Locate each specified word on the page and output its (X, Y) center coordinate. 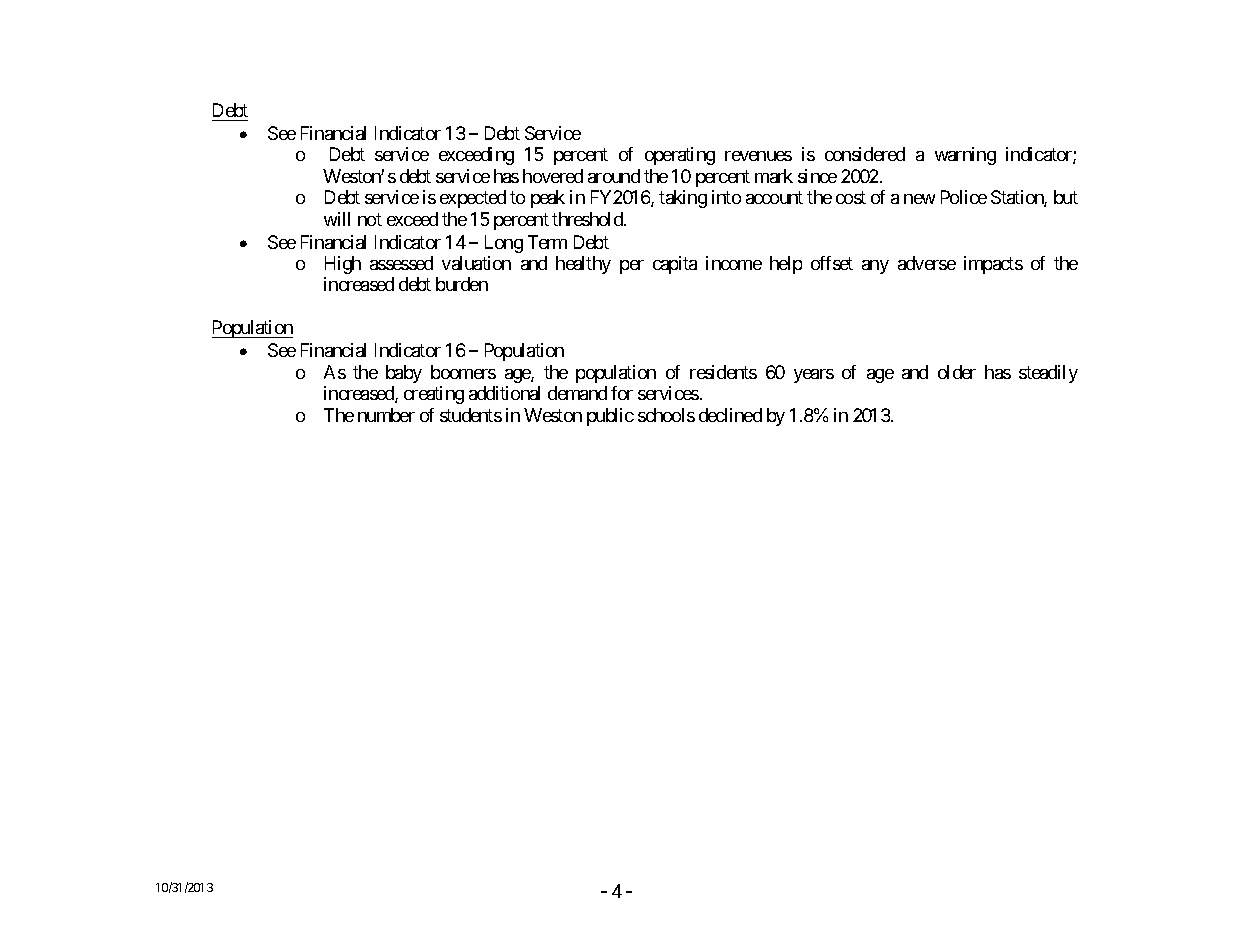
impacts (993, 265)
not (370, 219)
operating (680, 156)
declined (730, 415)
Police (964, 197)
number (386, 415)
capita (675, 265)
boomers (463, 372)
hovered (553, 176)
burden (462, 284)
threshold (588, 219)
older (957, 372)
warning (965, 156)
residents (723, 372)
